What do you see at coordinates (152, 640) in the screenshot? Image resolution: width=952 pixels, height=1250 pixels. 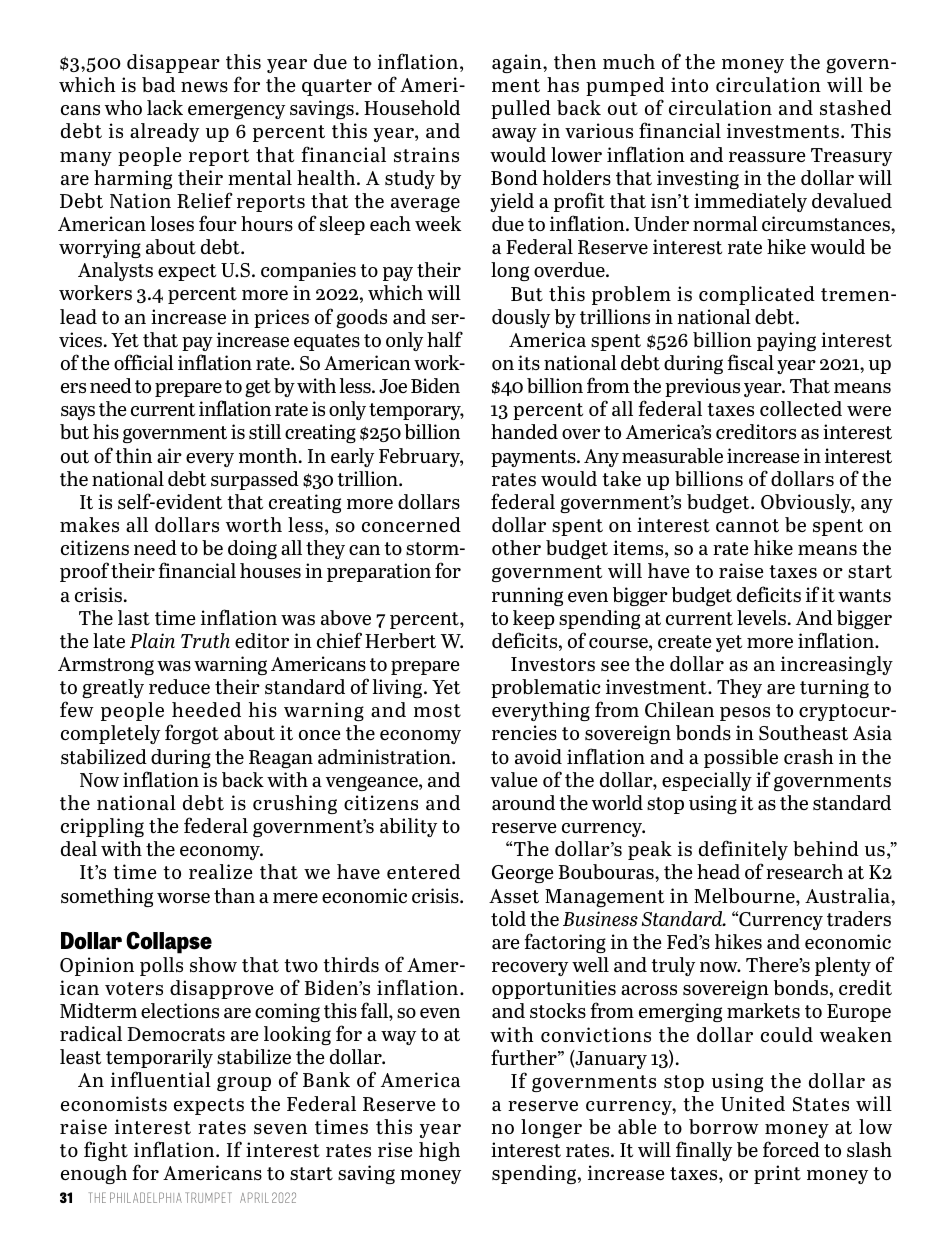 I see `Plain` at bounding box center [152, 640].
